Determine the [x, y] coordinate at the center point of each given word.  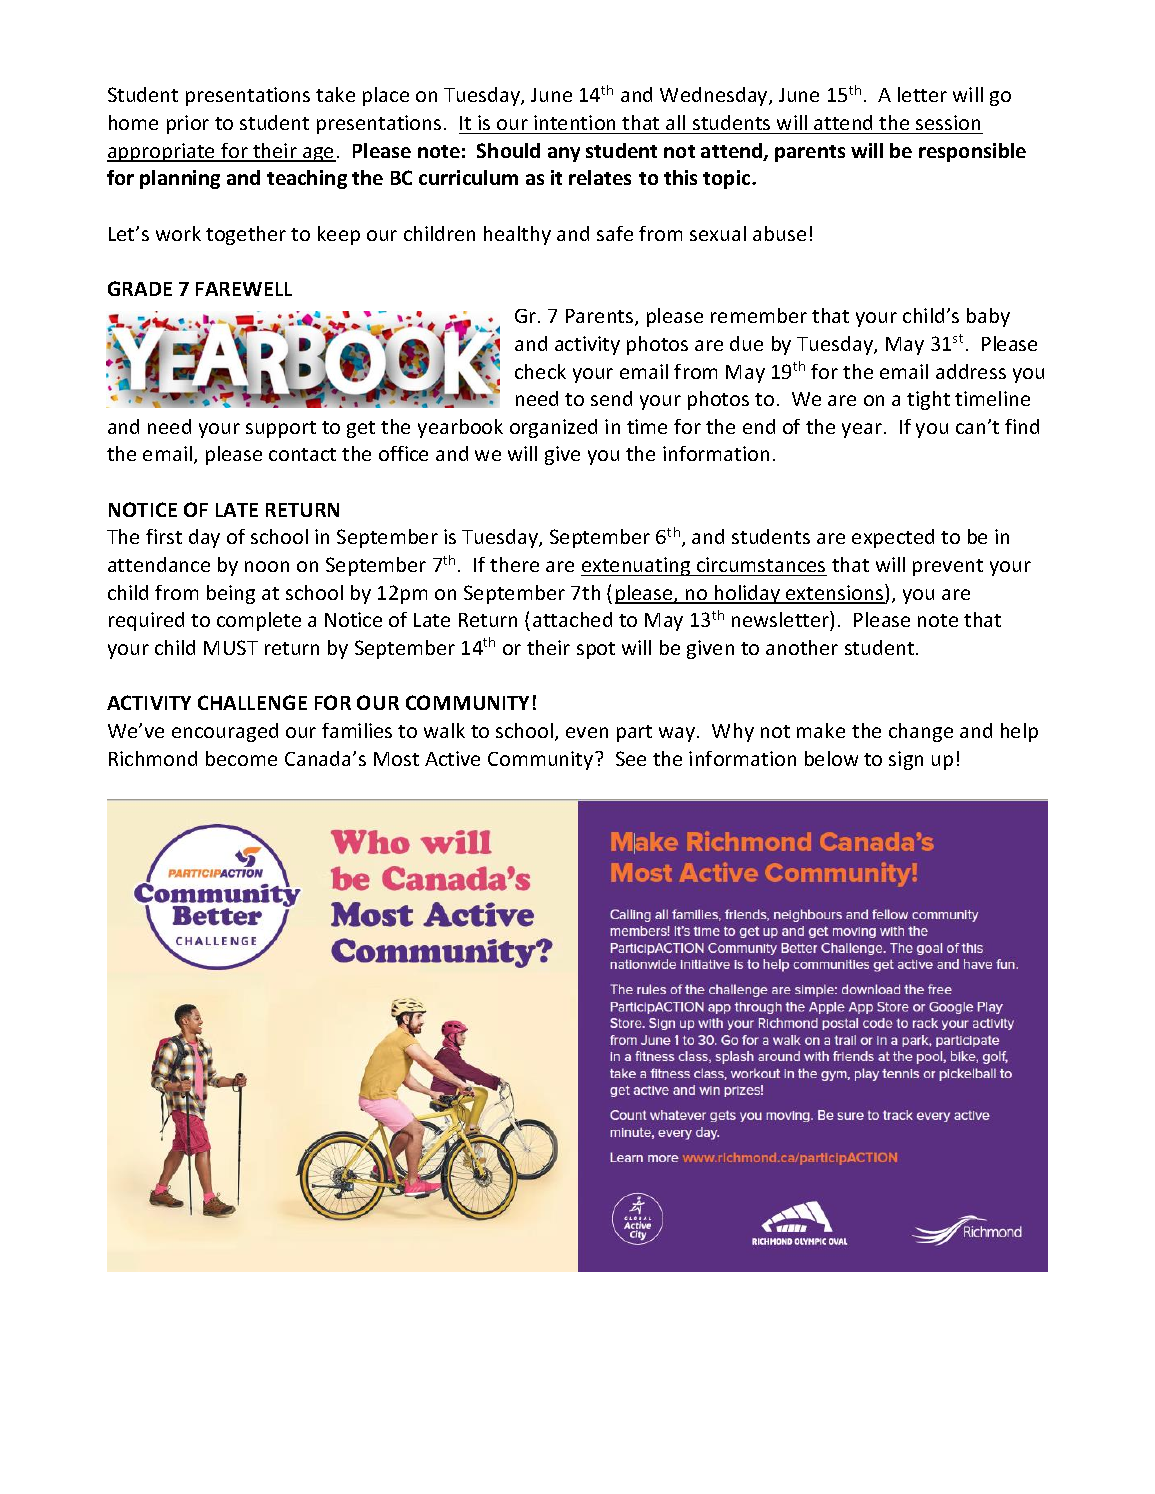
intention [574, 122]
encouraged [225, 732]
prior [188, 124]
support [281, 429]
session [948, 122]
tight [928, 400]
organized [553, 428]
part [634, 733]
